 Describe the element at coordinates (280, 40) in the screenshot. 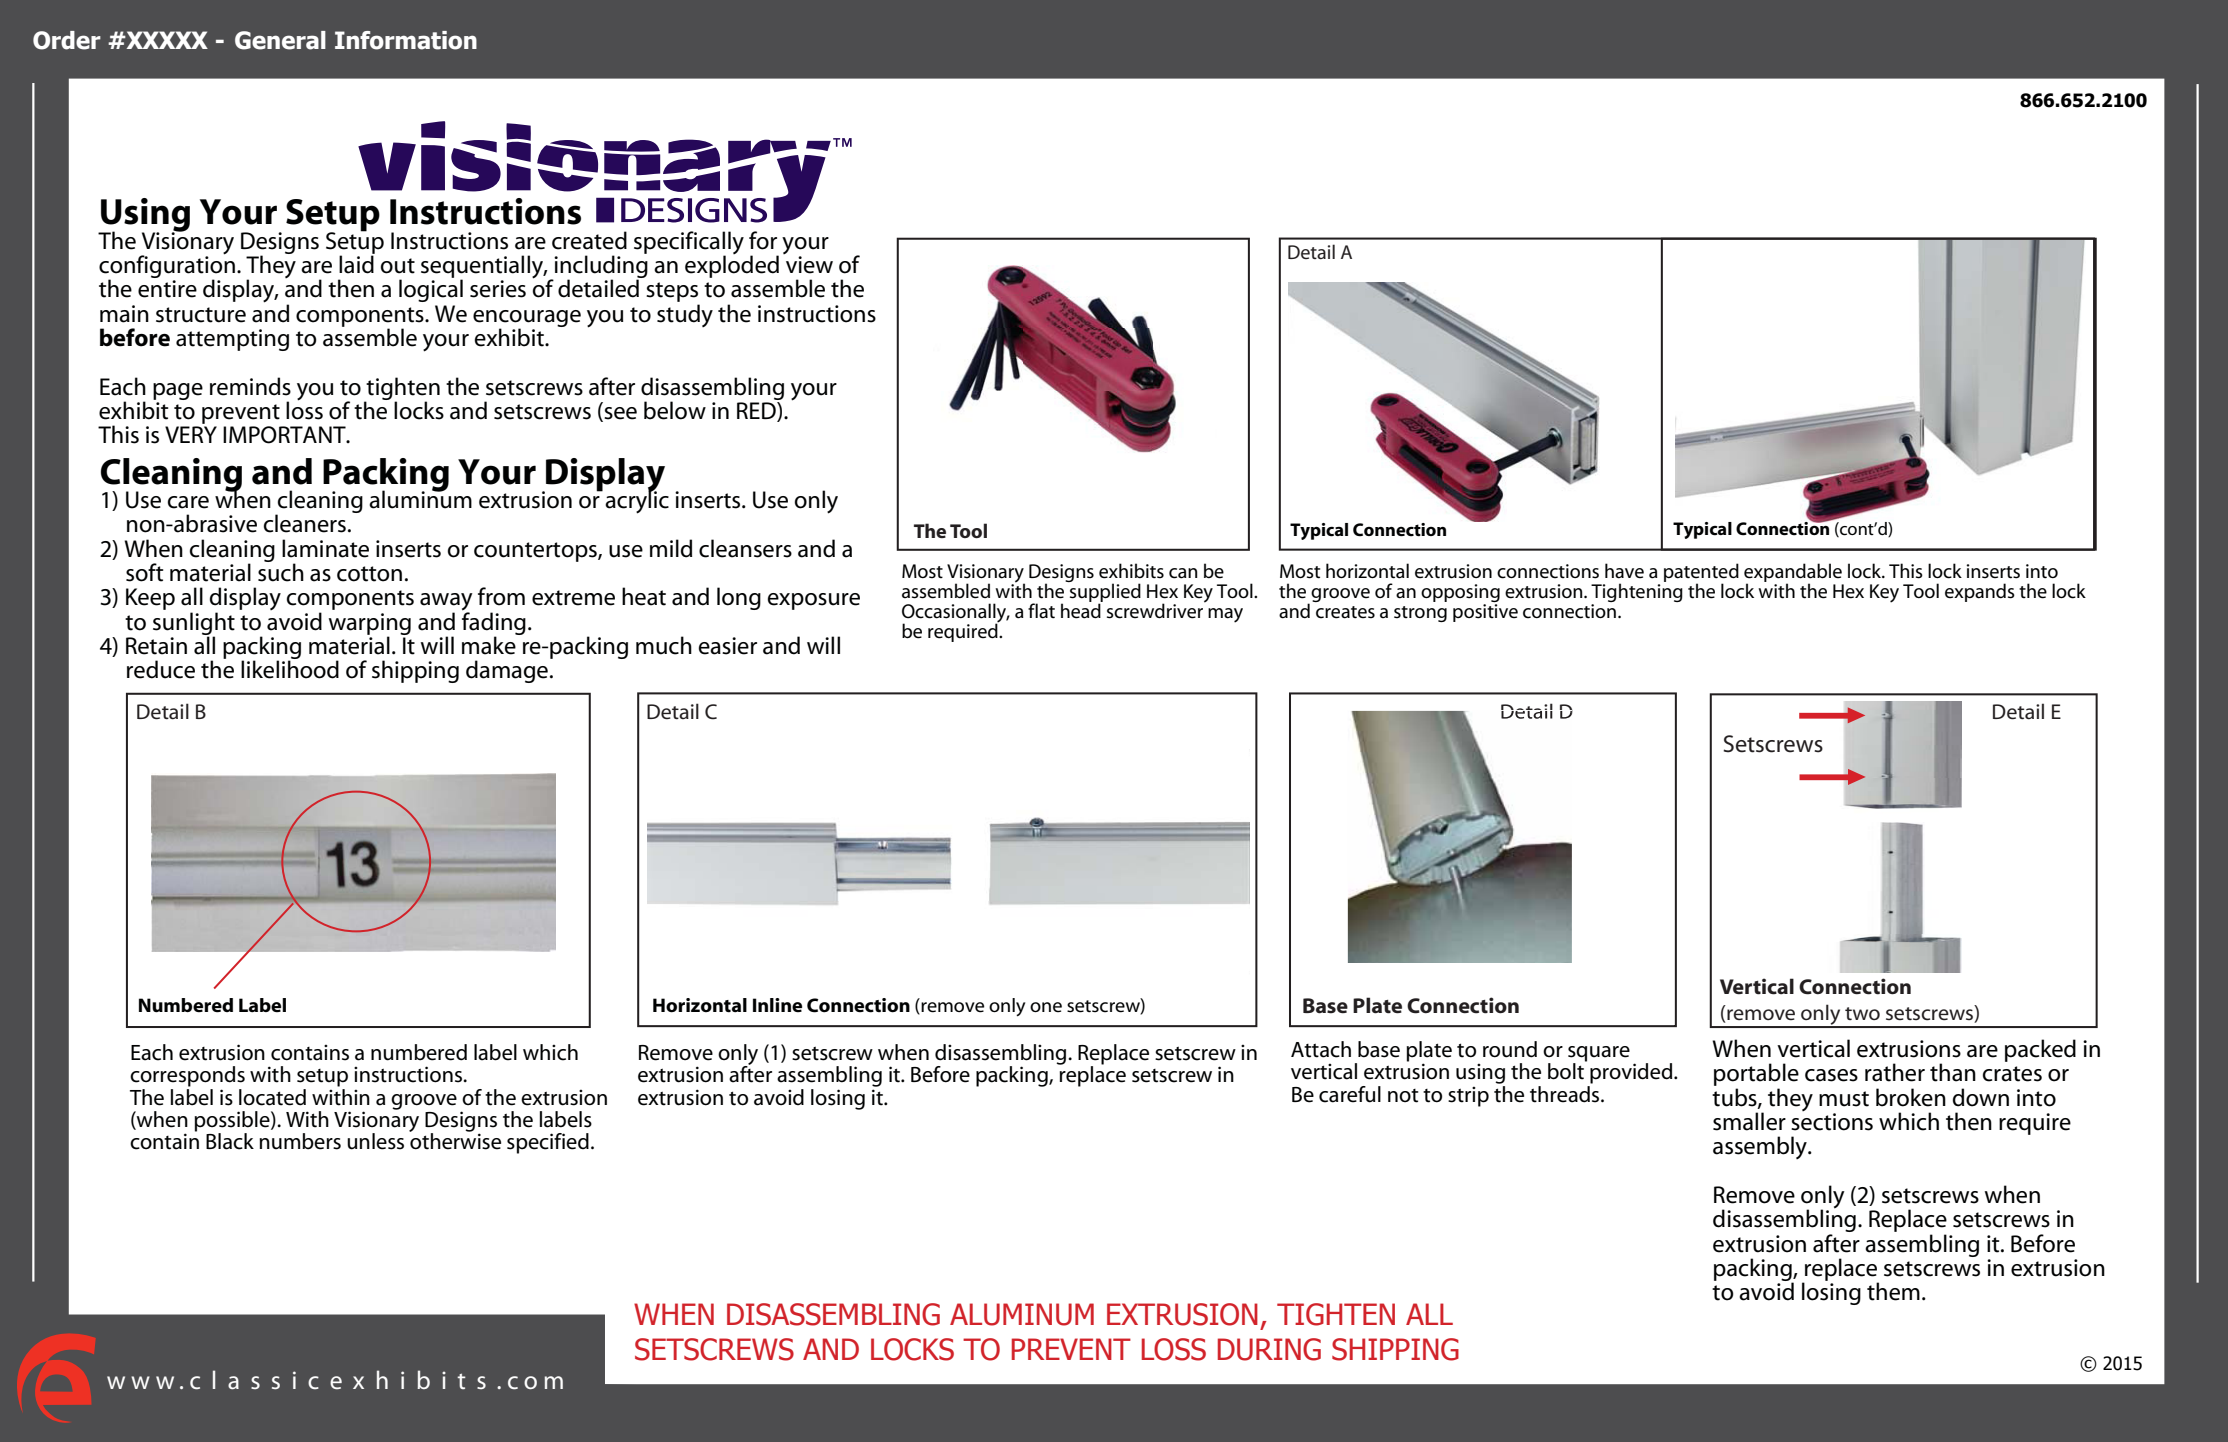

I see `General` at that location.
